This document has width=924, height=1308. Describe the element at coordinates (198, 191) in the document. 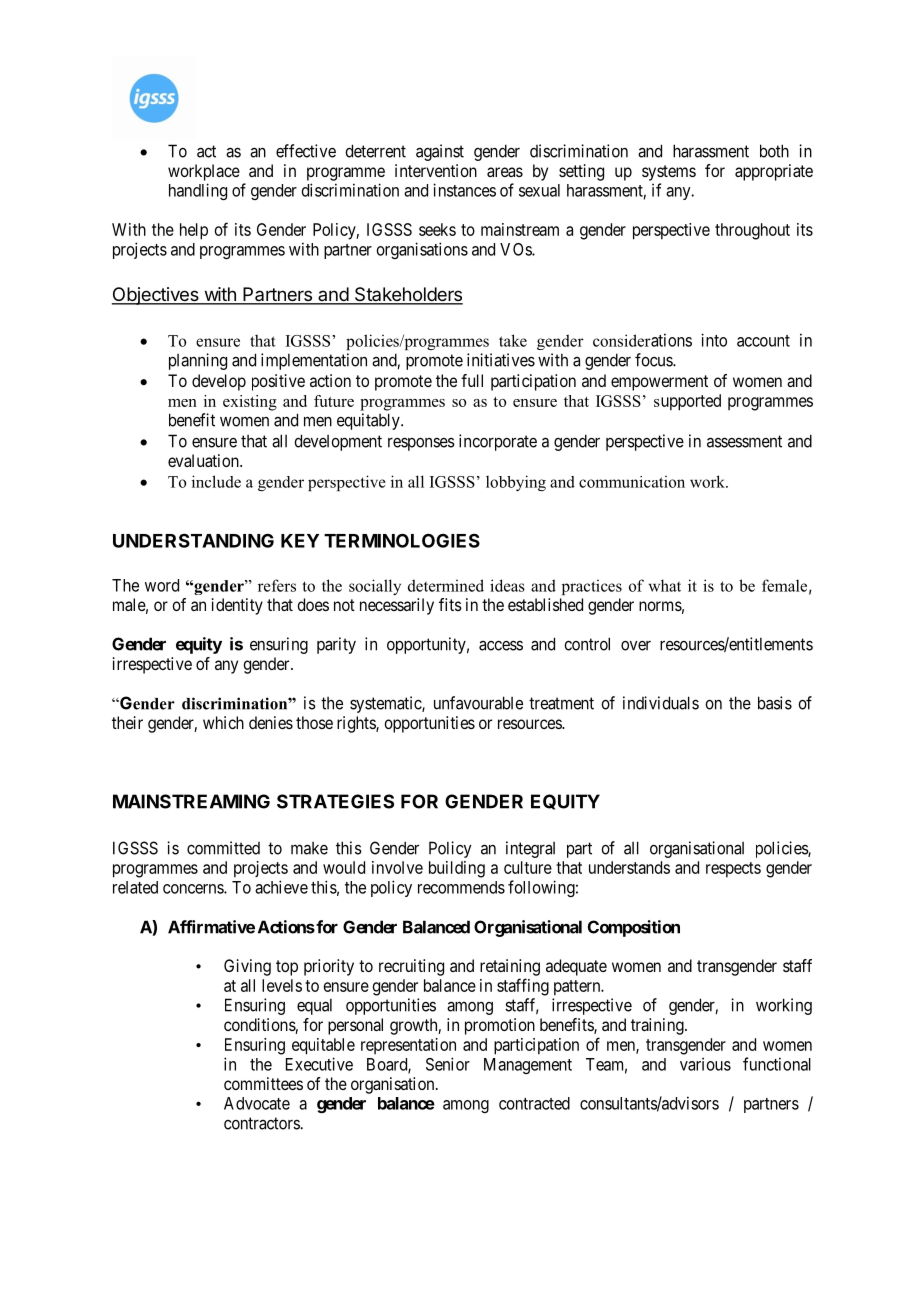

I see `handling` at that location.
